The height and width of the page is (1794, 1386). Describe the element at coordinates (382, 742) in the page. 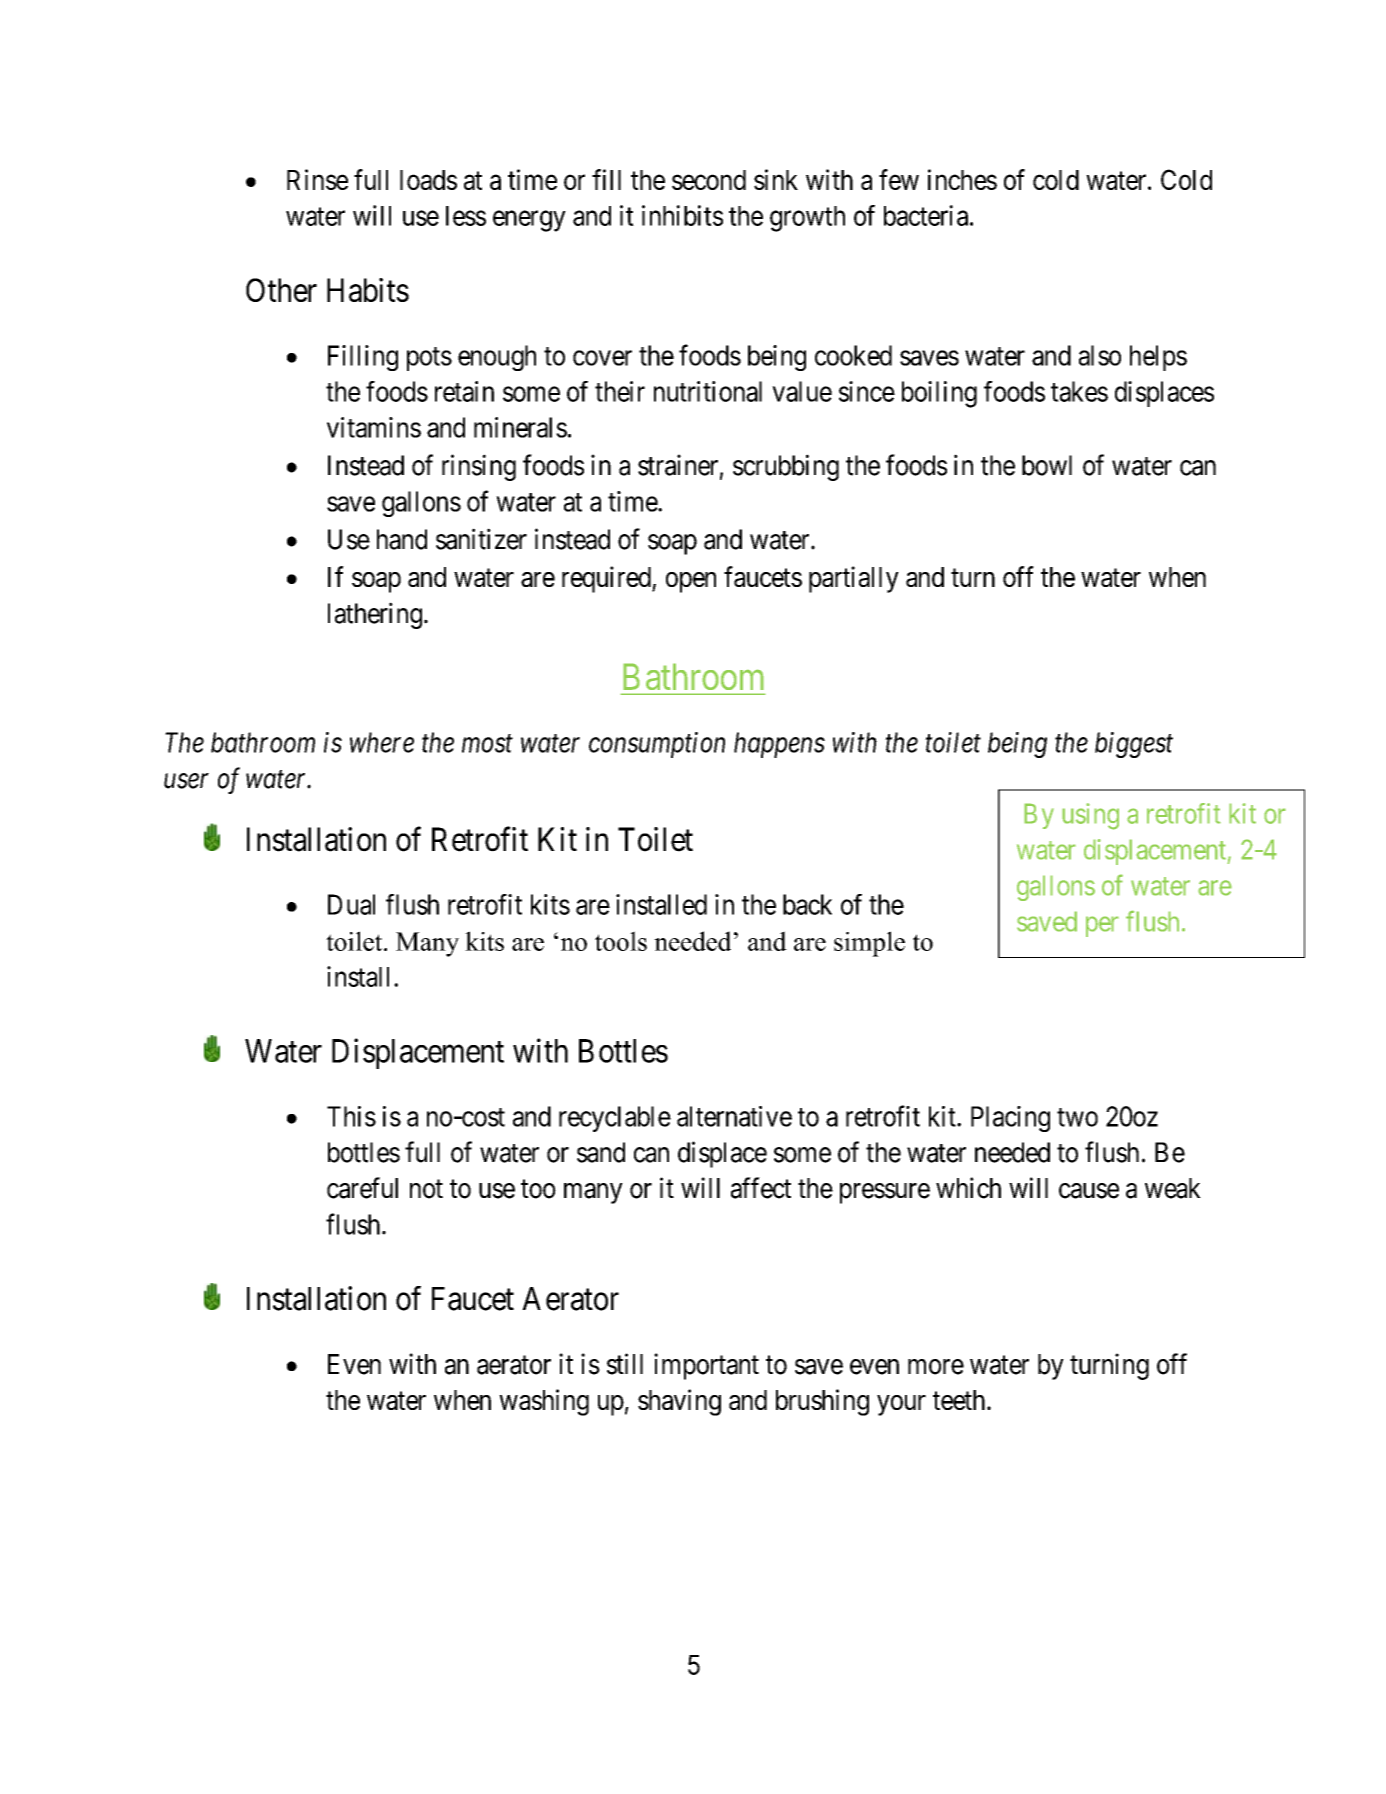

I see `where` at that location.
